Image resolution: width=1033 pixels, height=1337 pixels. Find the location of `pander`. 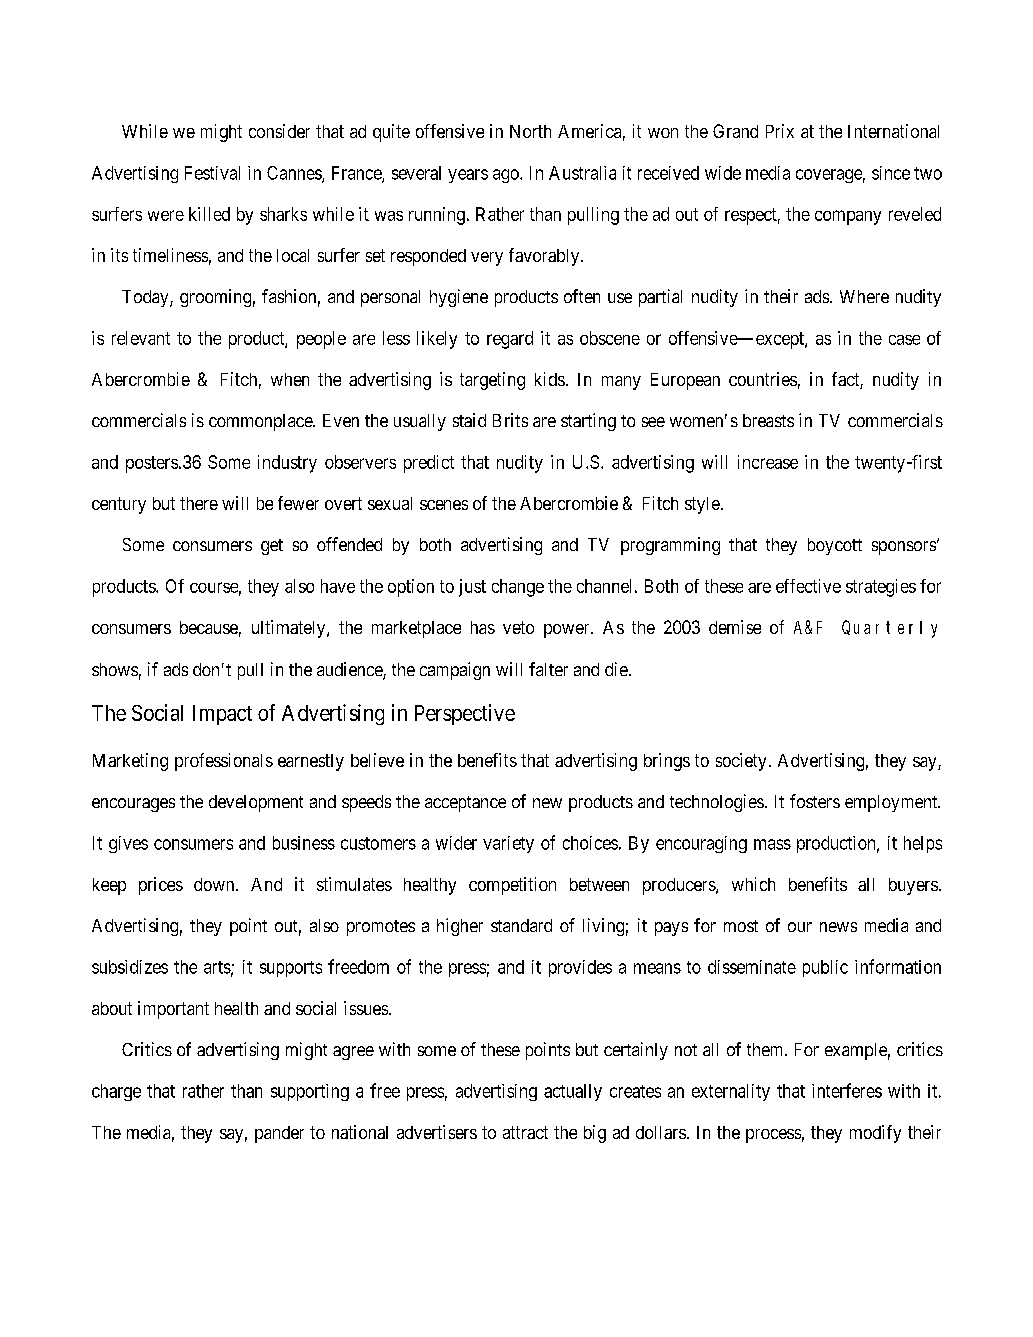

pander is located at coordinates (279, 1134).
